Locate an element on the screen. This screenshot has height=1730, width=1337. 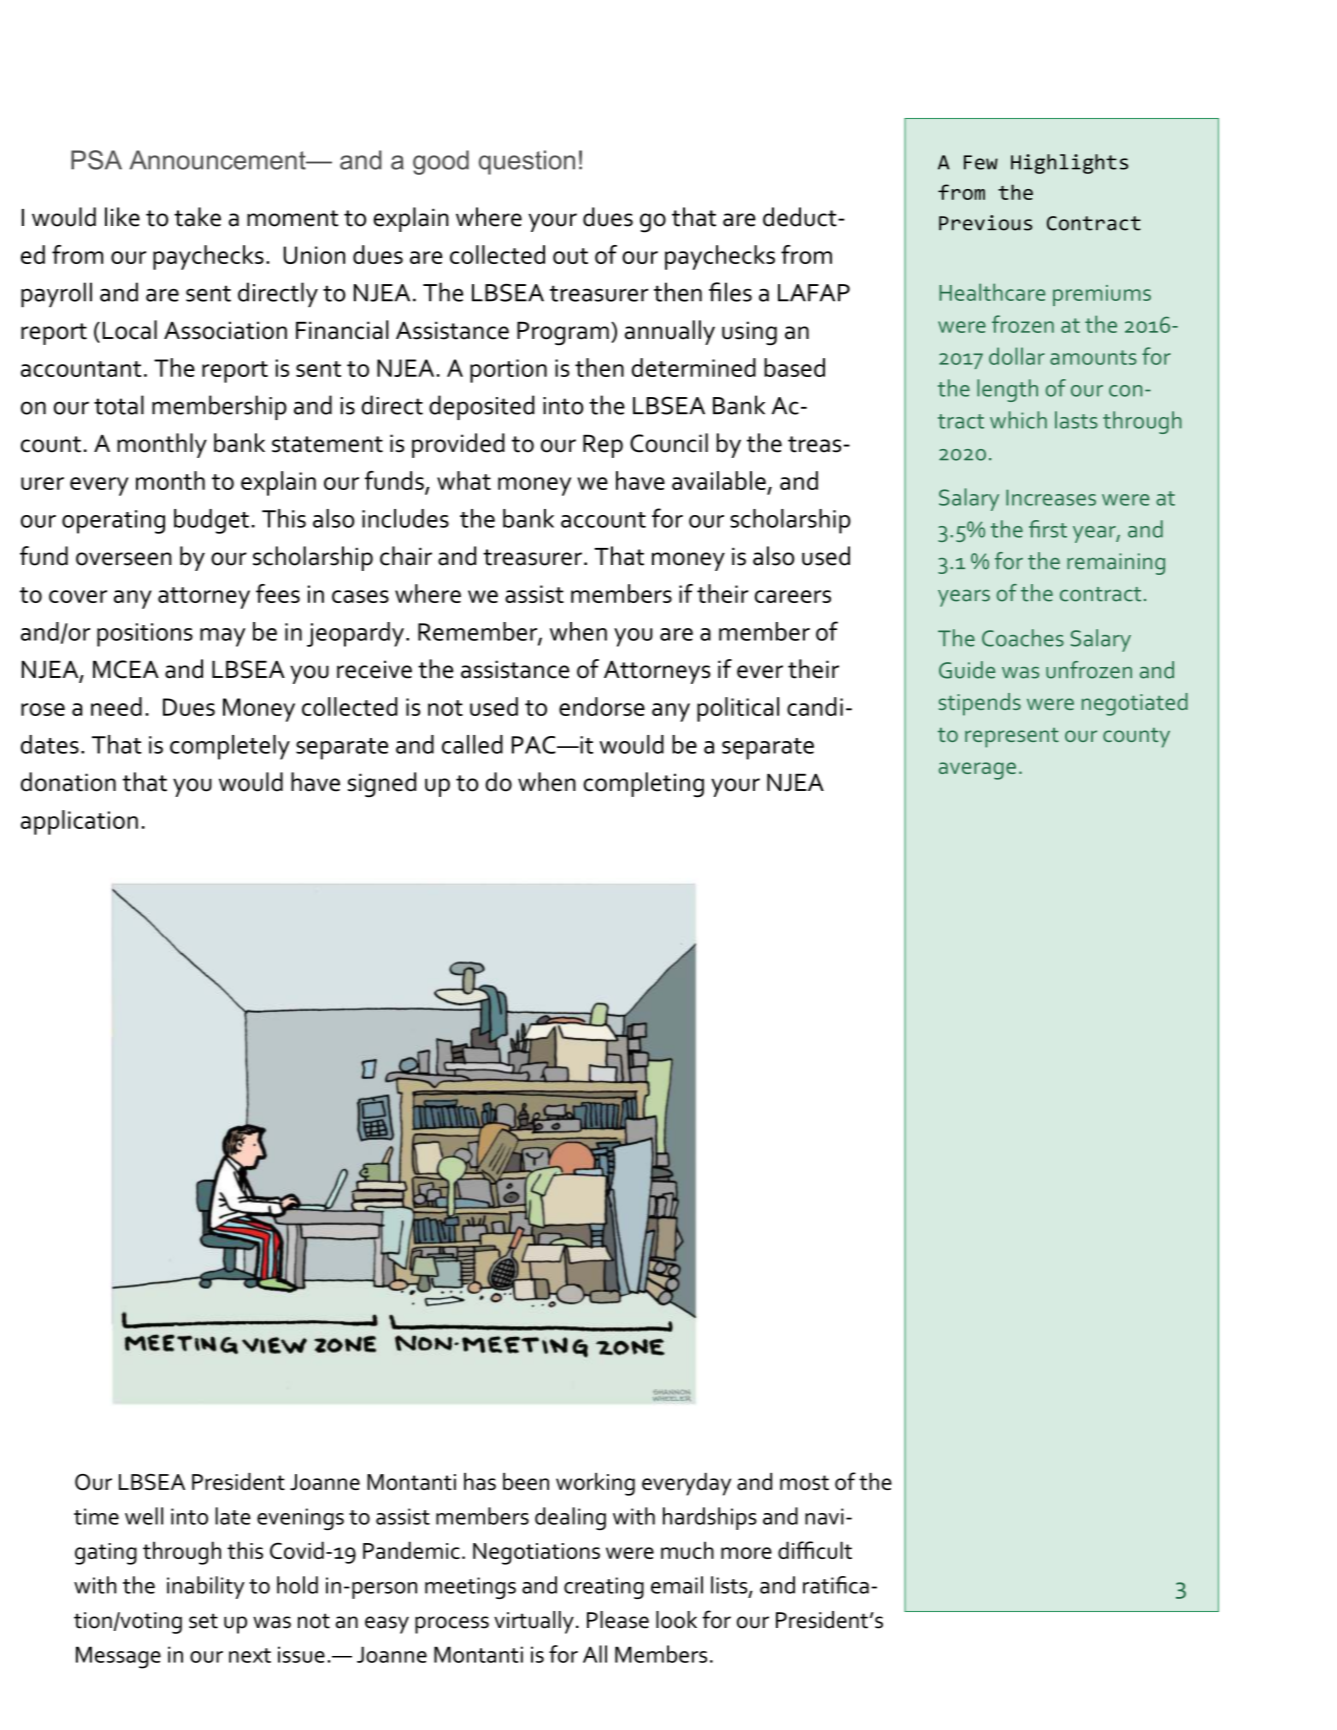
out is located at coordinates (570, 256).
